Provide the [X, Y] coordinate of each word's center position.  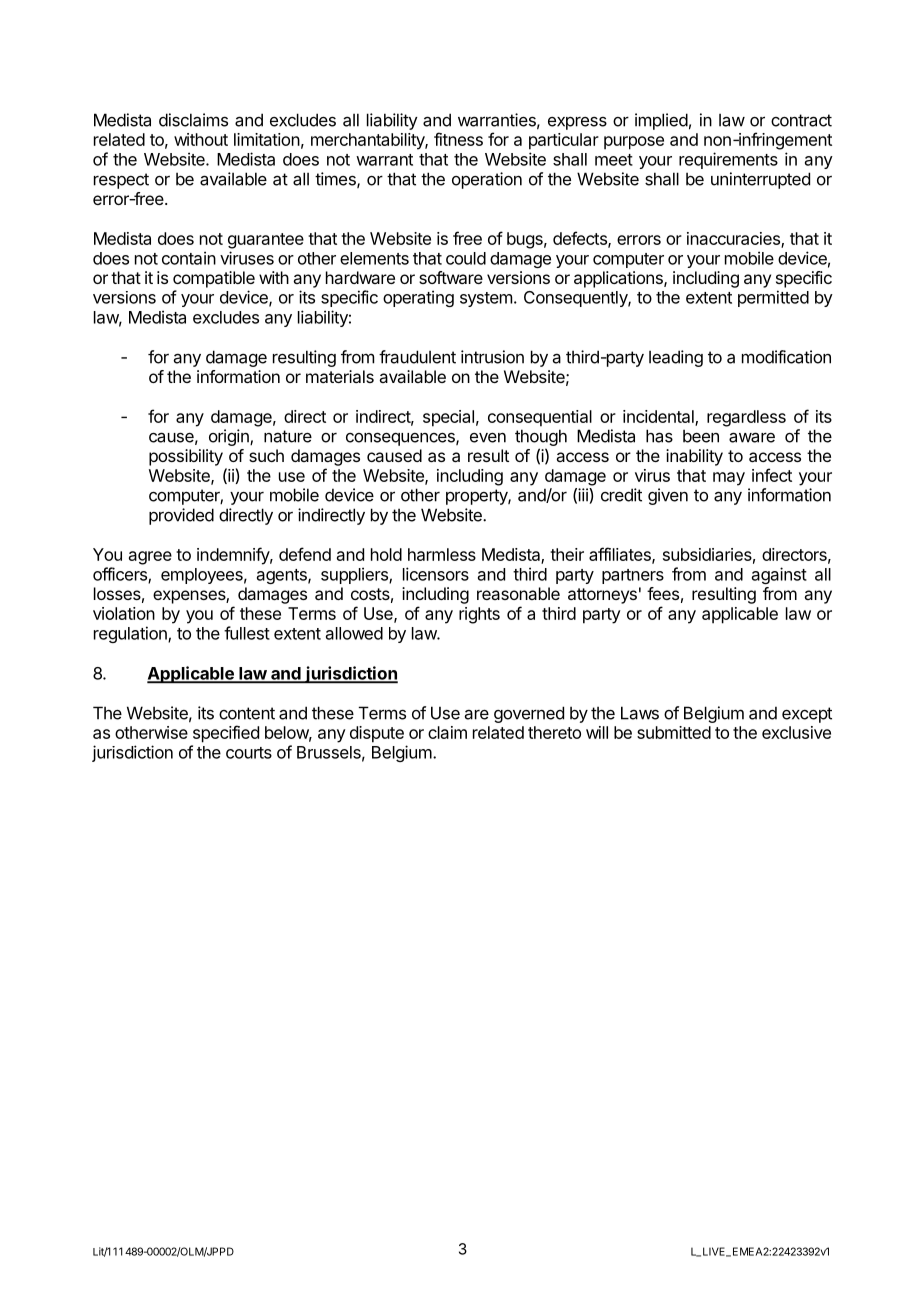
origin [230, 437]
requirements [728, 160]
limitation [267, 139]
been [701, 436]
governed [529, 714]
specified [226, 734]
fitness [458, 139]
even [488, 438]
